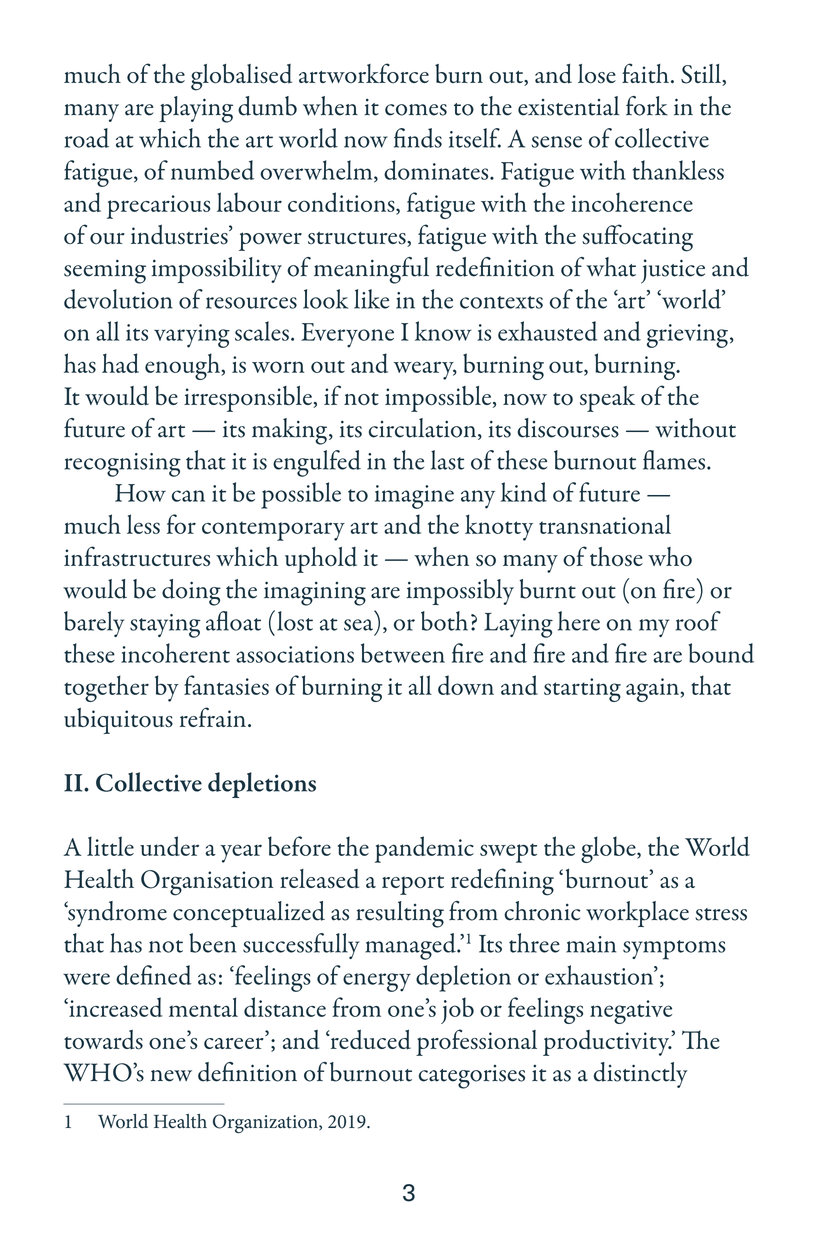  What do you see at coordinates (416, 110) in the document?
I see `comes` at bounding box center [416, 110].
